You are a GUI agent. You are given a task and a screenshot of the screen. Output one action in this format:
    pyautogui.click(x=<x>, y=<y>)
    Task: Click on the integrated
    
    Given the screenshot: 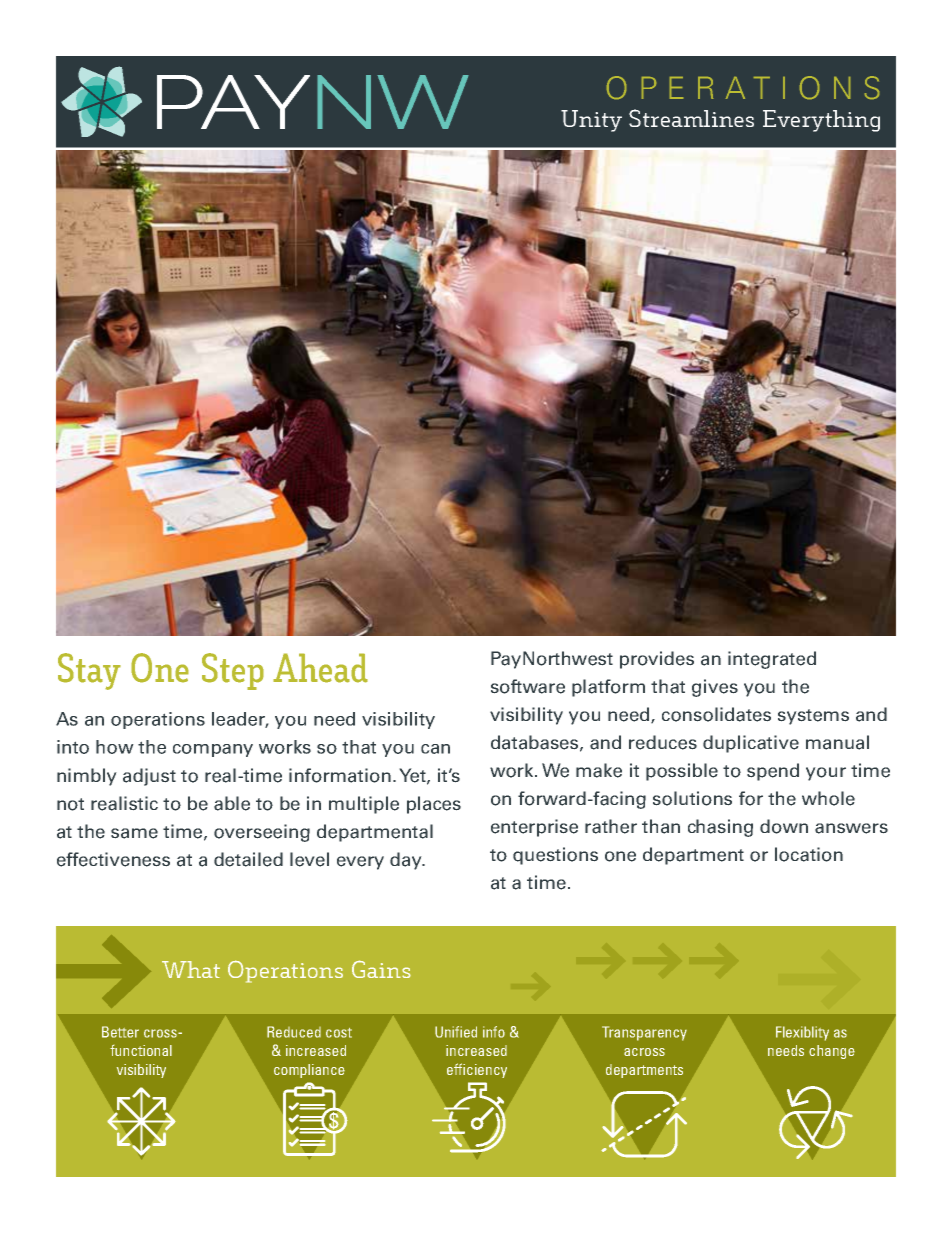 What is the action you would take?
    pyautogui.click(x=772, y=660)
